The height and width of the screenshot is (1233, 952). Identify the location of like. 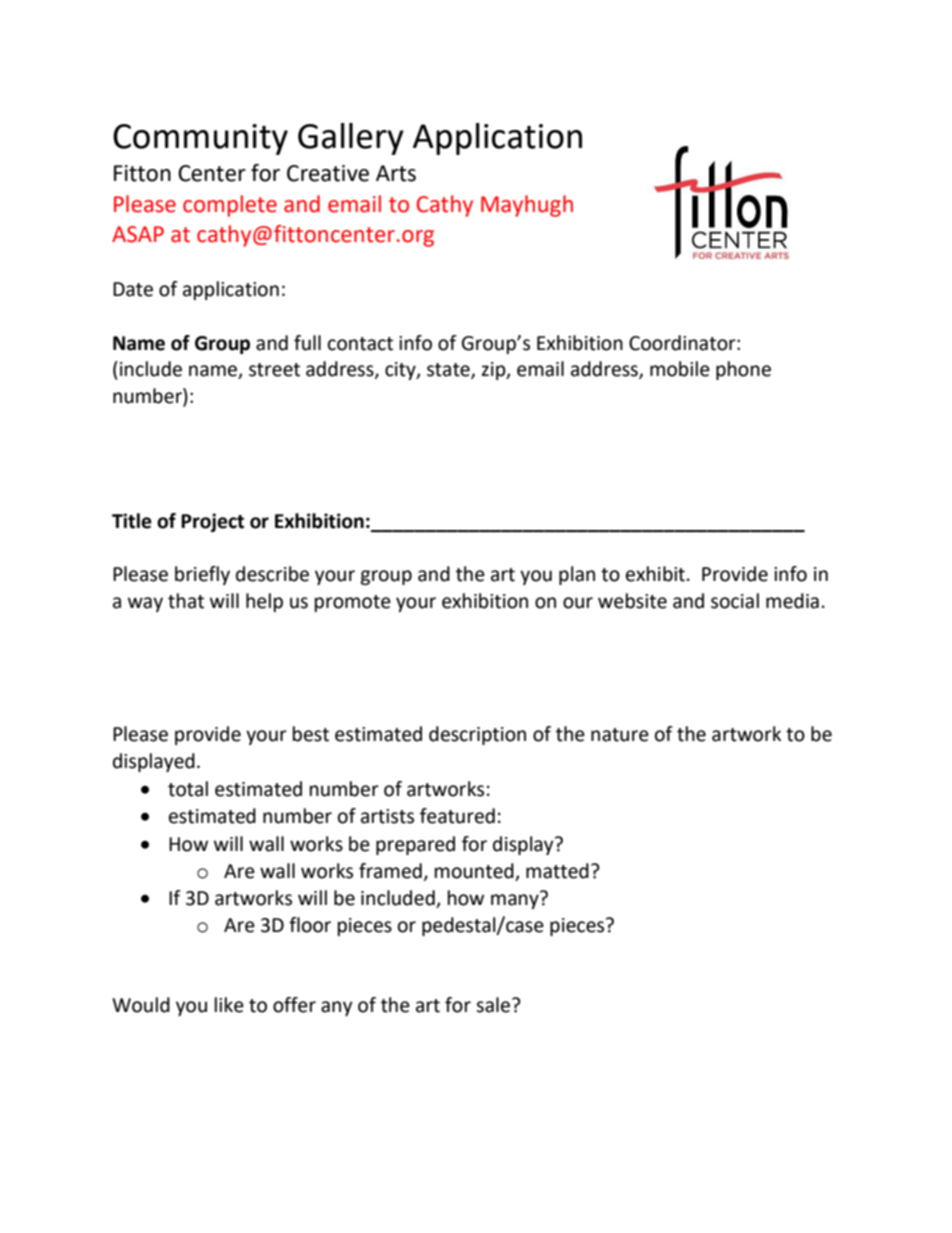
(229, 1005).
